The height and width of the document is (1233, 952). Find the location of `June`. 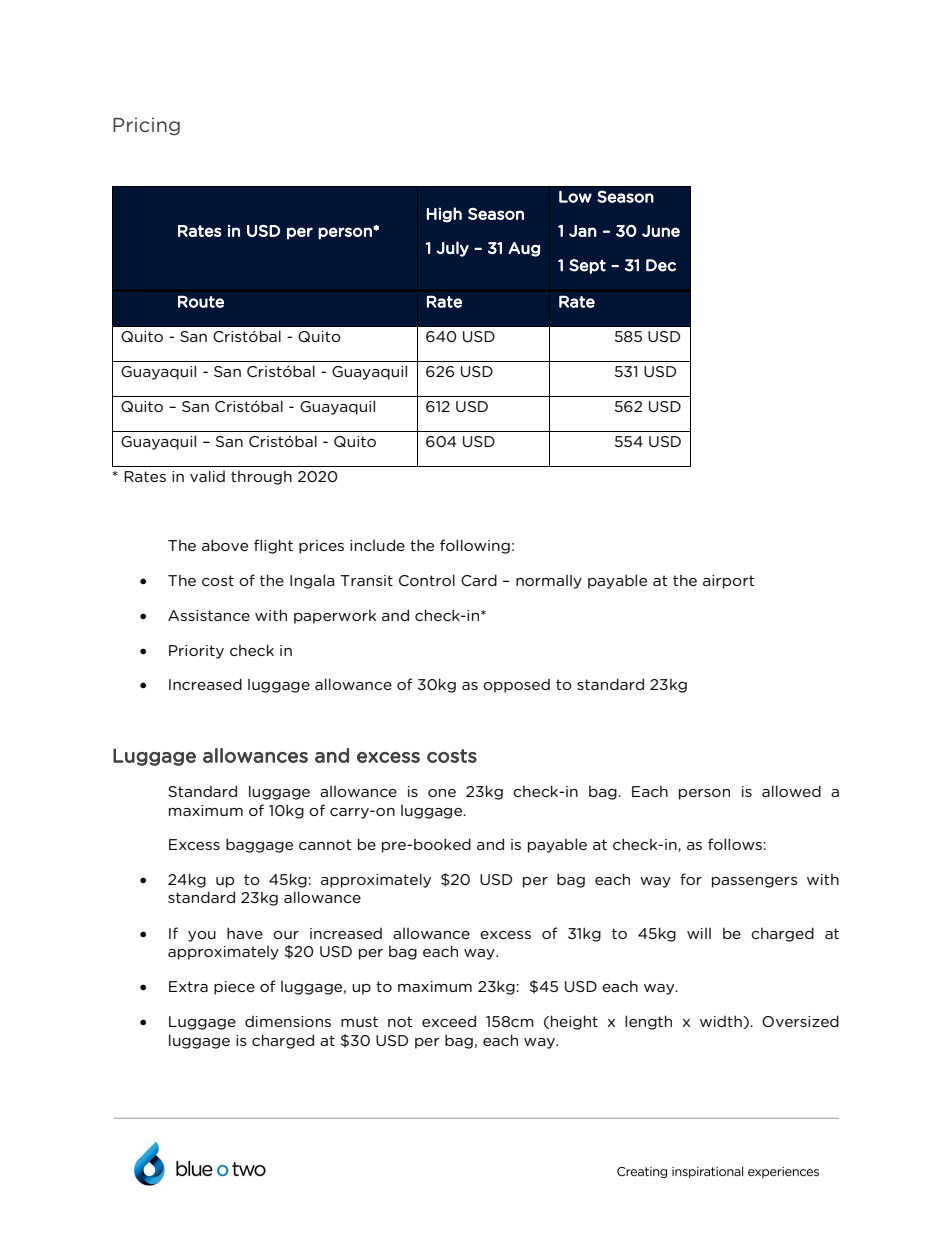

June is located at coordinates (661, 231).
